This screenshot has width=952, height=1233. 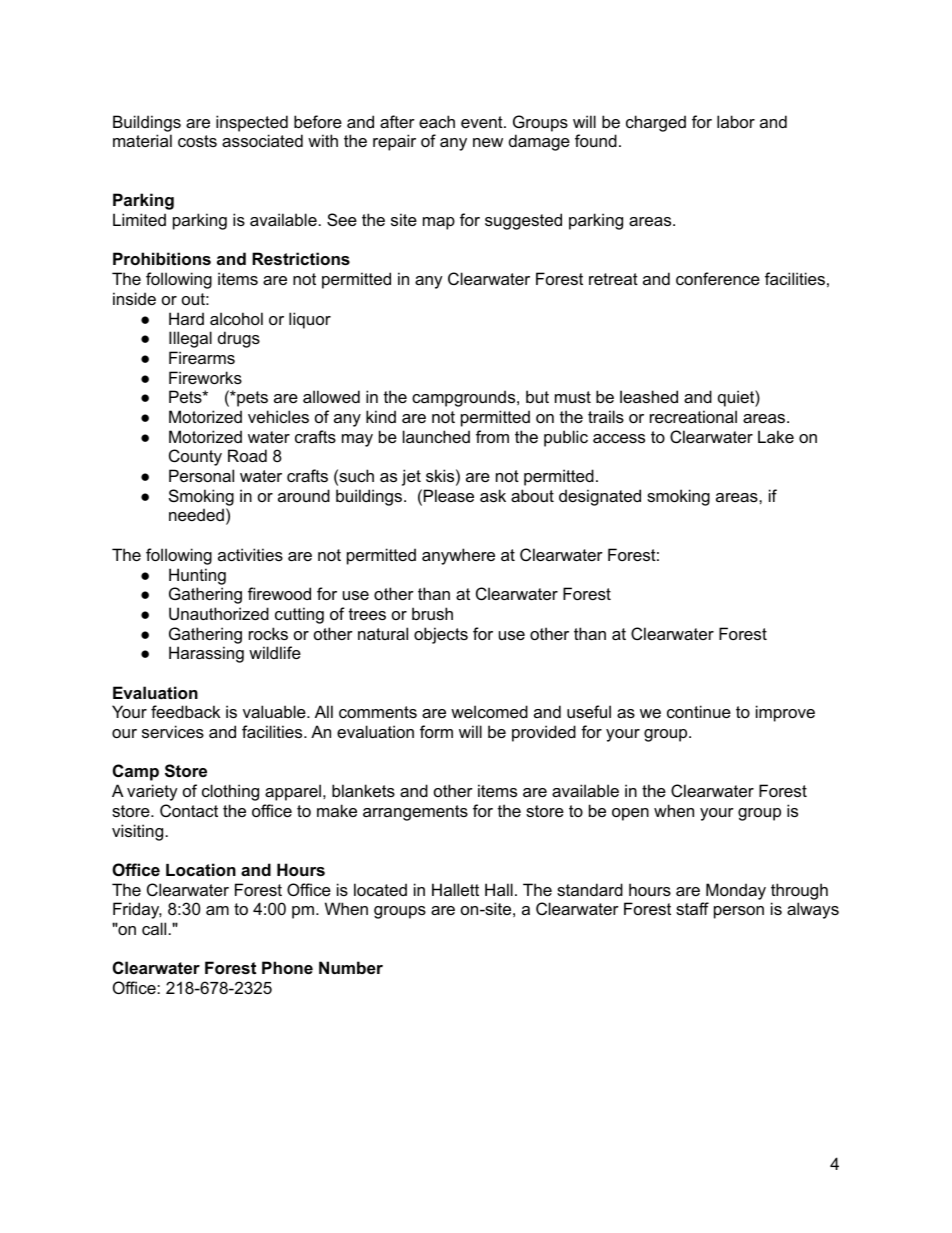 I want to click on activities, so click(x=250, y=554).
